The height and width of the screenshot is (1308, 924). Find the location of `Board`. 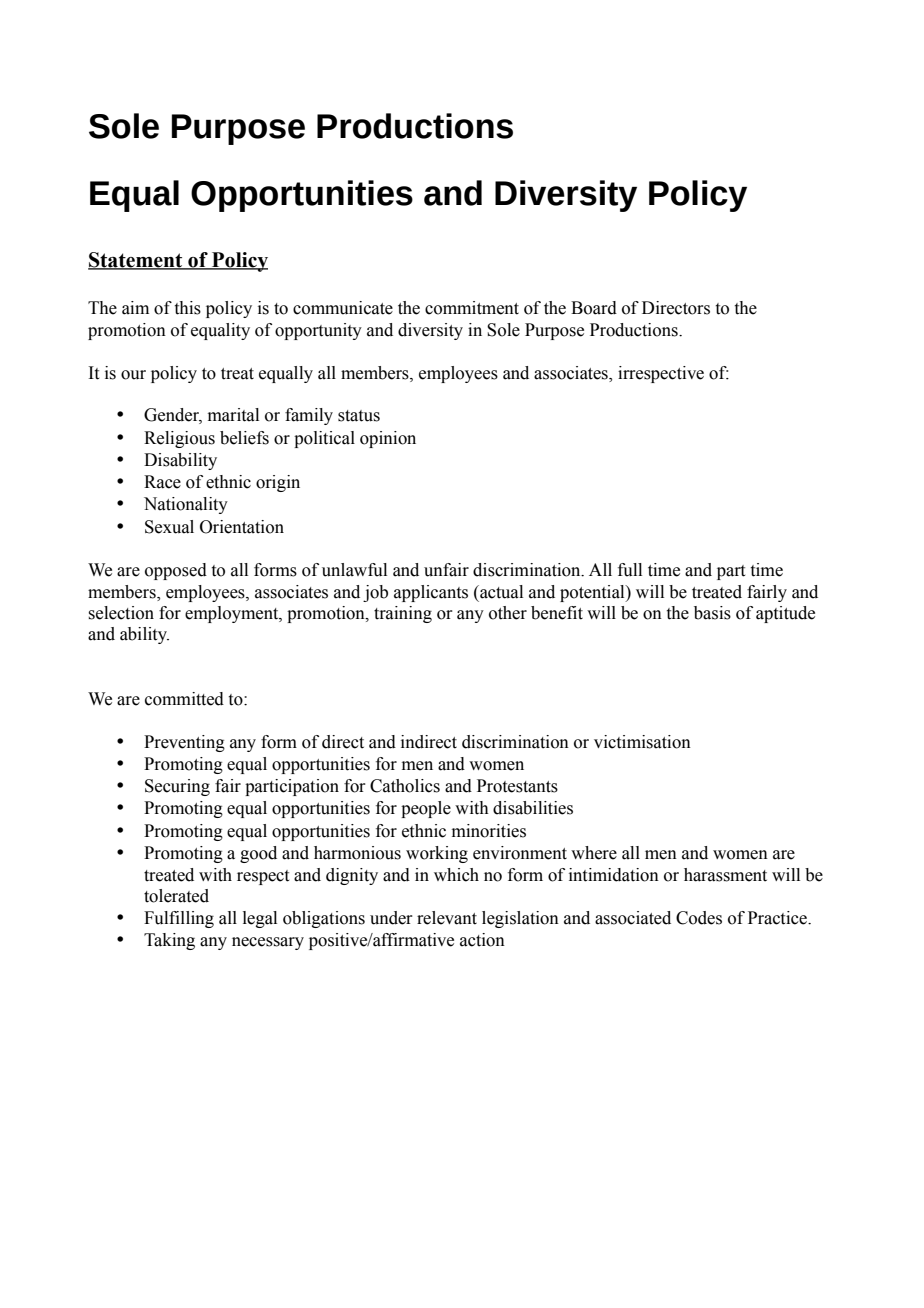

Board is located at coordinates (594, 308).
